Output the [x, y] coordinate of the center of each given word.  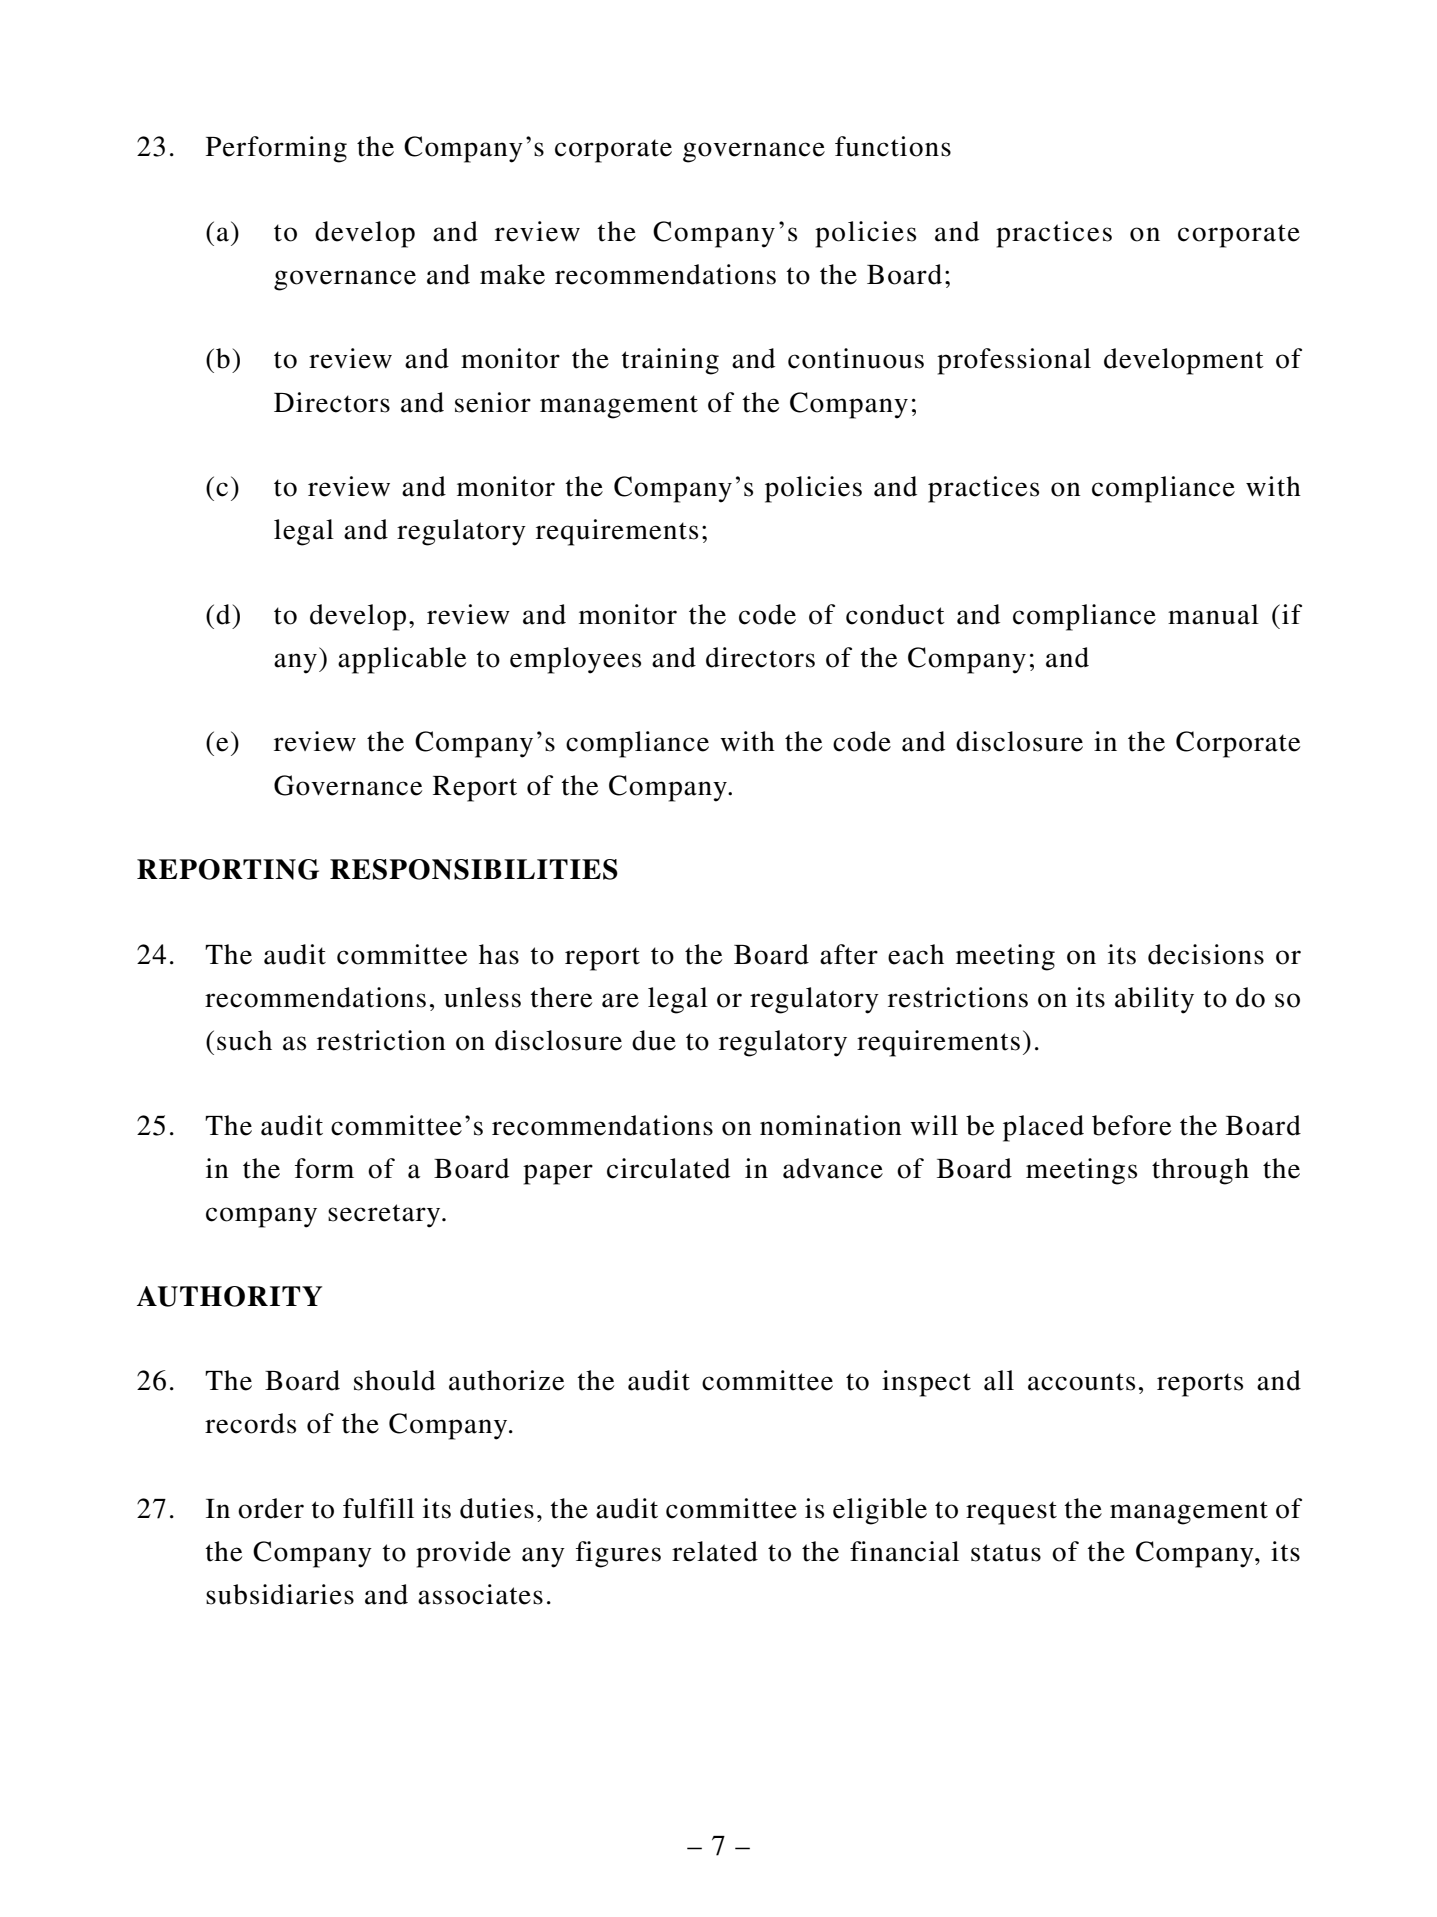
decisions [1206, 954]
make [512, 274]
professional [1014, 361]
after [849, 954]
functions [893, 146]
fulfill [378, 1508]
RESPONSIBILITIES [474, 869]
